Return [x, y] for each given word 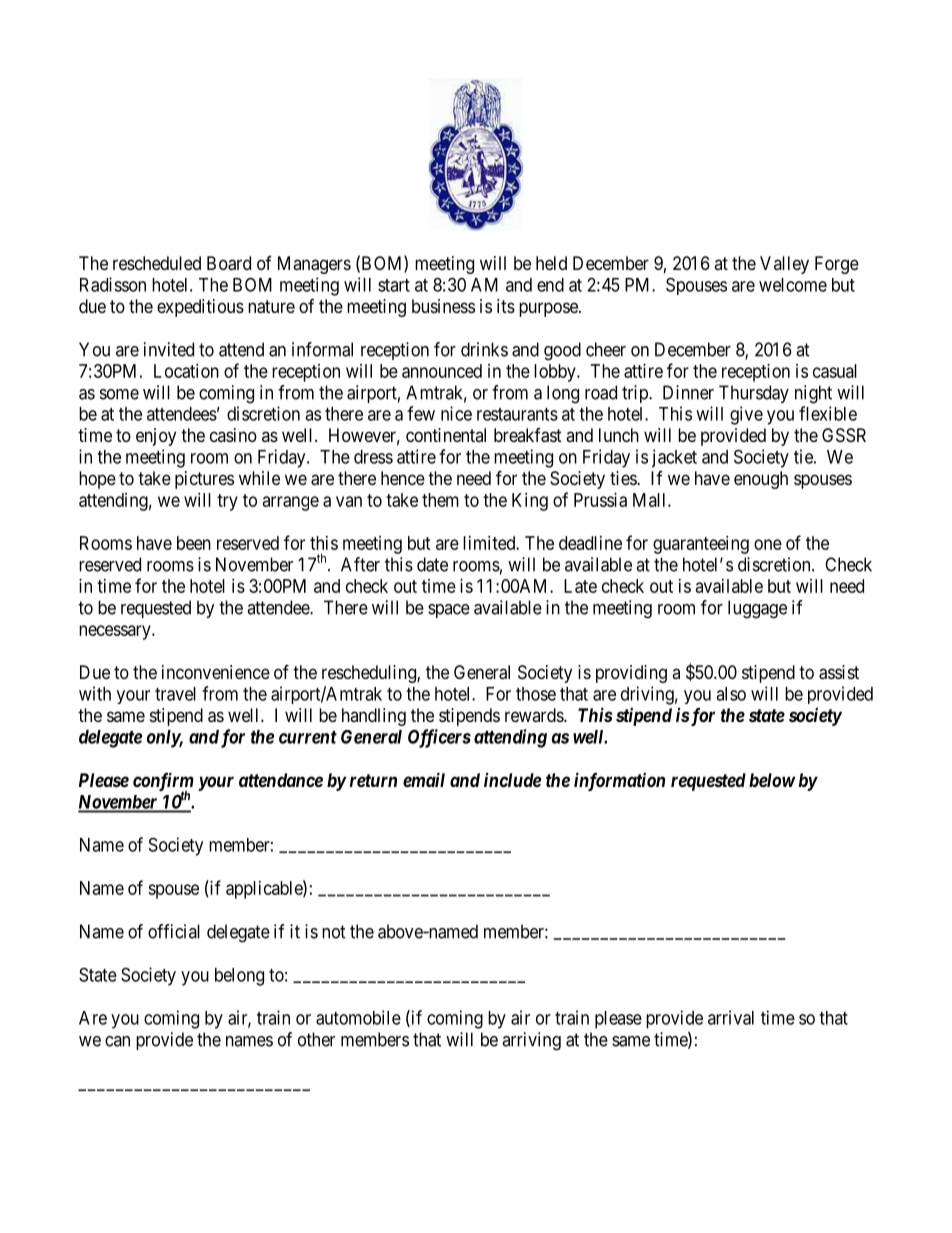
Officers [439, 738]
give [746, 415]
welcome [793, 285]
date [432, 564]
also [731, 694]
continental [446, 435]
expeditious [200, 308]
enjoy [156, 437]
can [117, 1041]
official [174, 931]
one [768, 544]
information [619, 781]
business [443, 306]
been [194, 543]
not [334, 932]
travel [175, 694]
